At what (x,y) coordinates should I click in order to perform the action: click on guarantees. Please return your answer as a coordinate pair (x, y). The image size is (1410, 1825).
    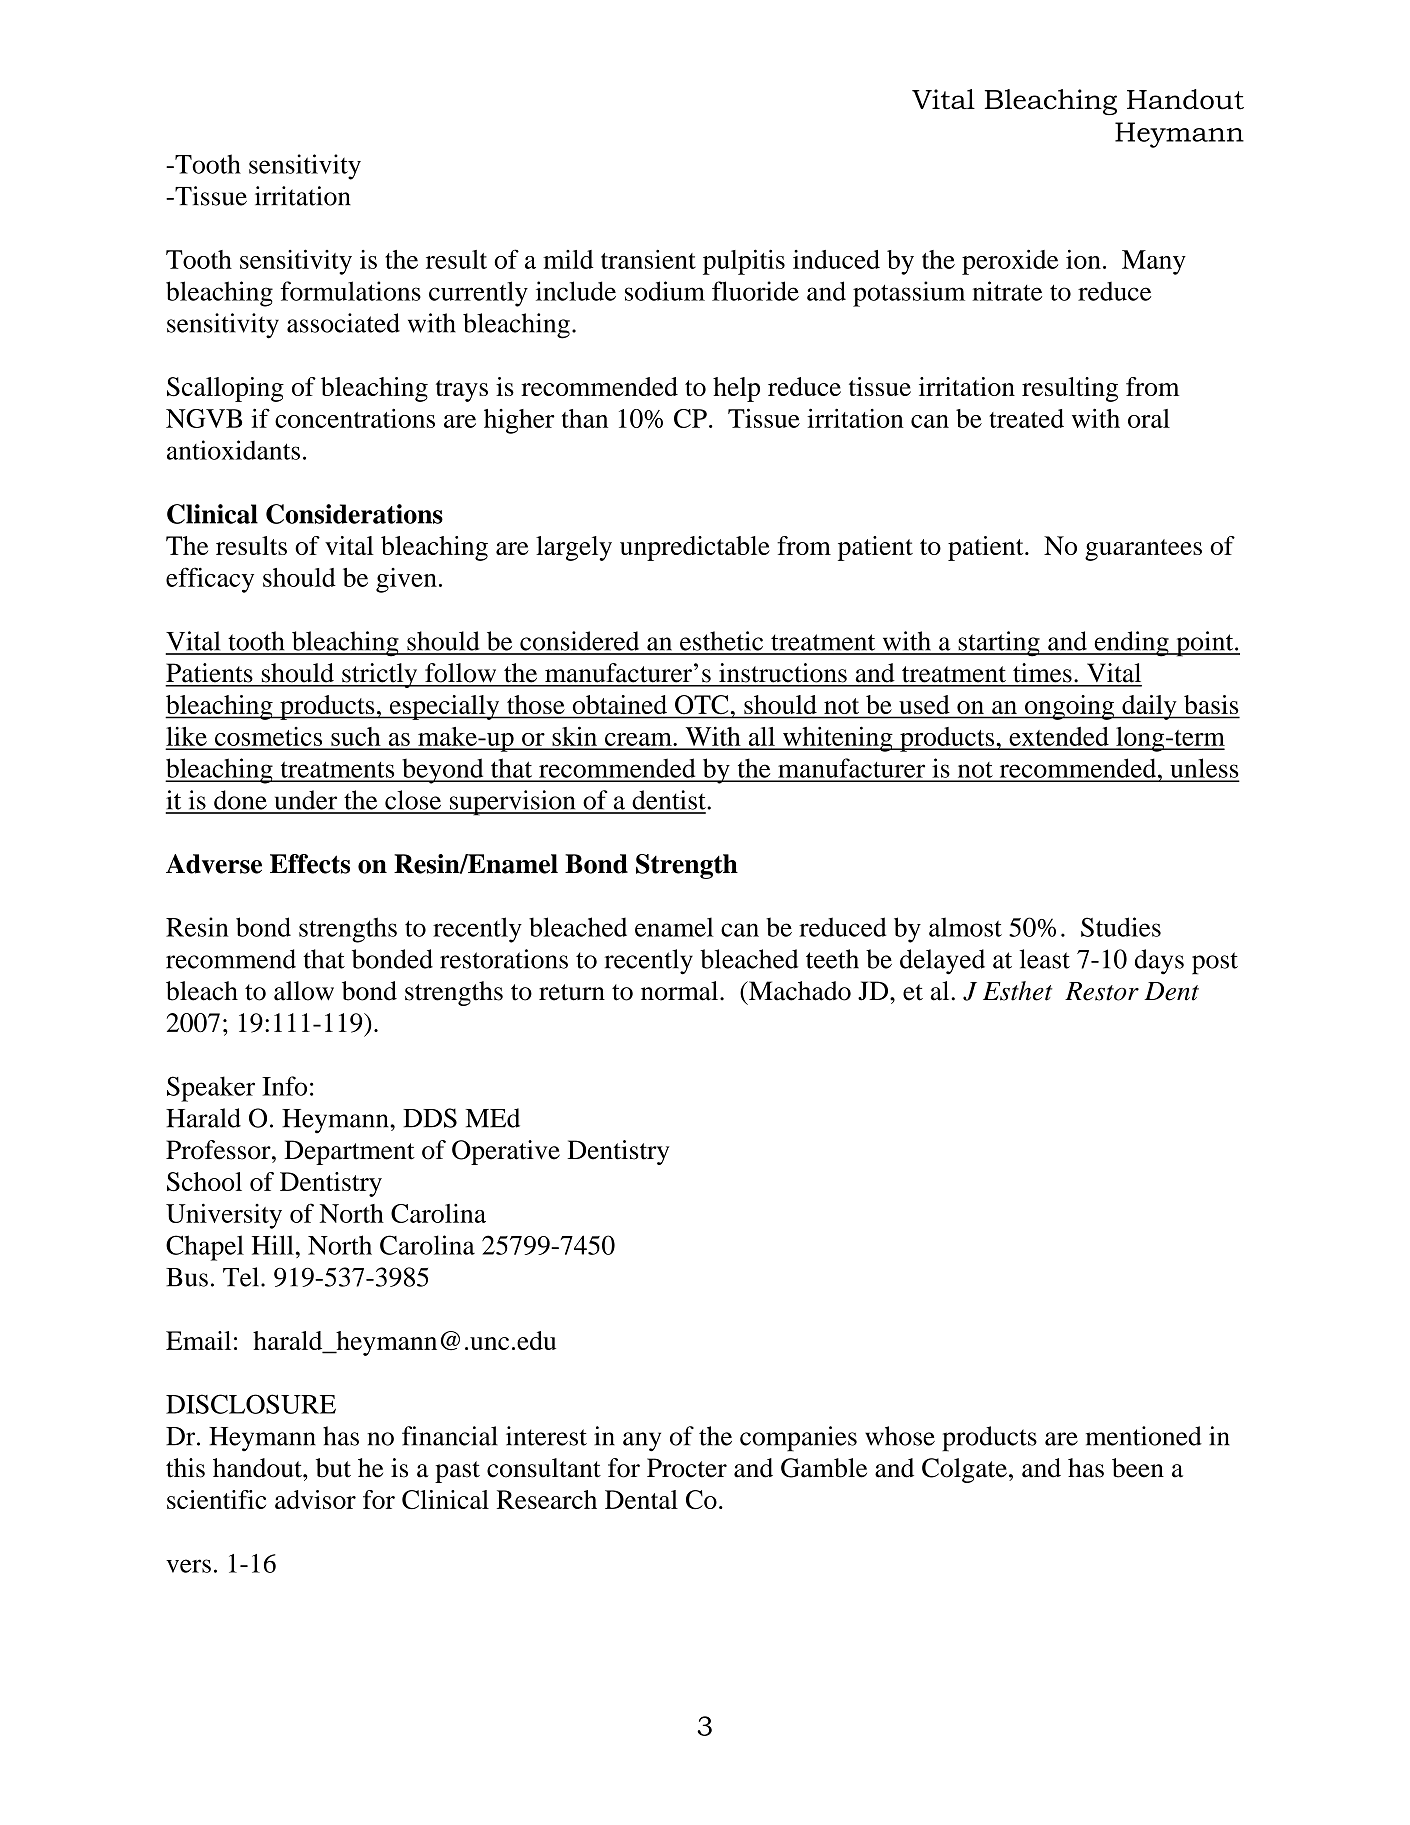
    Looking at the image, I should click on (1143, 550).
